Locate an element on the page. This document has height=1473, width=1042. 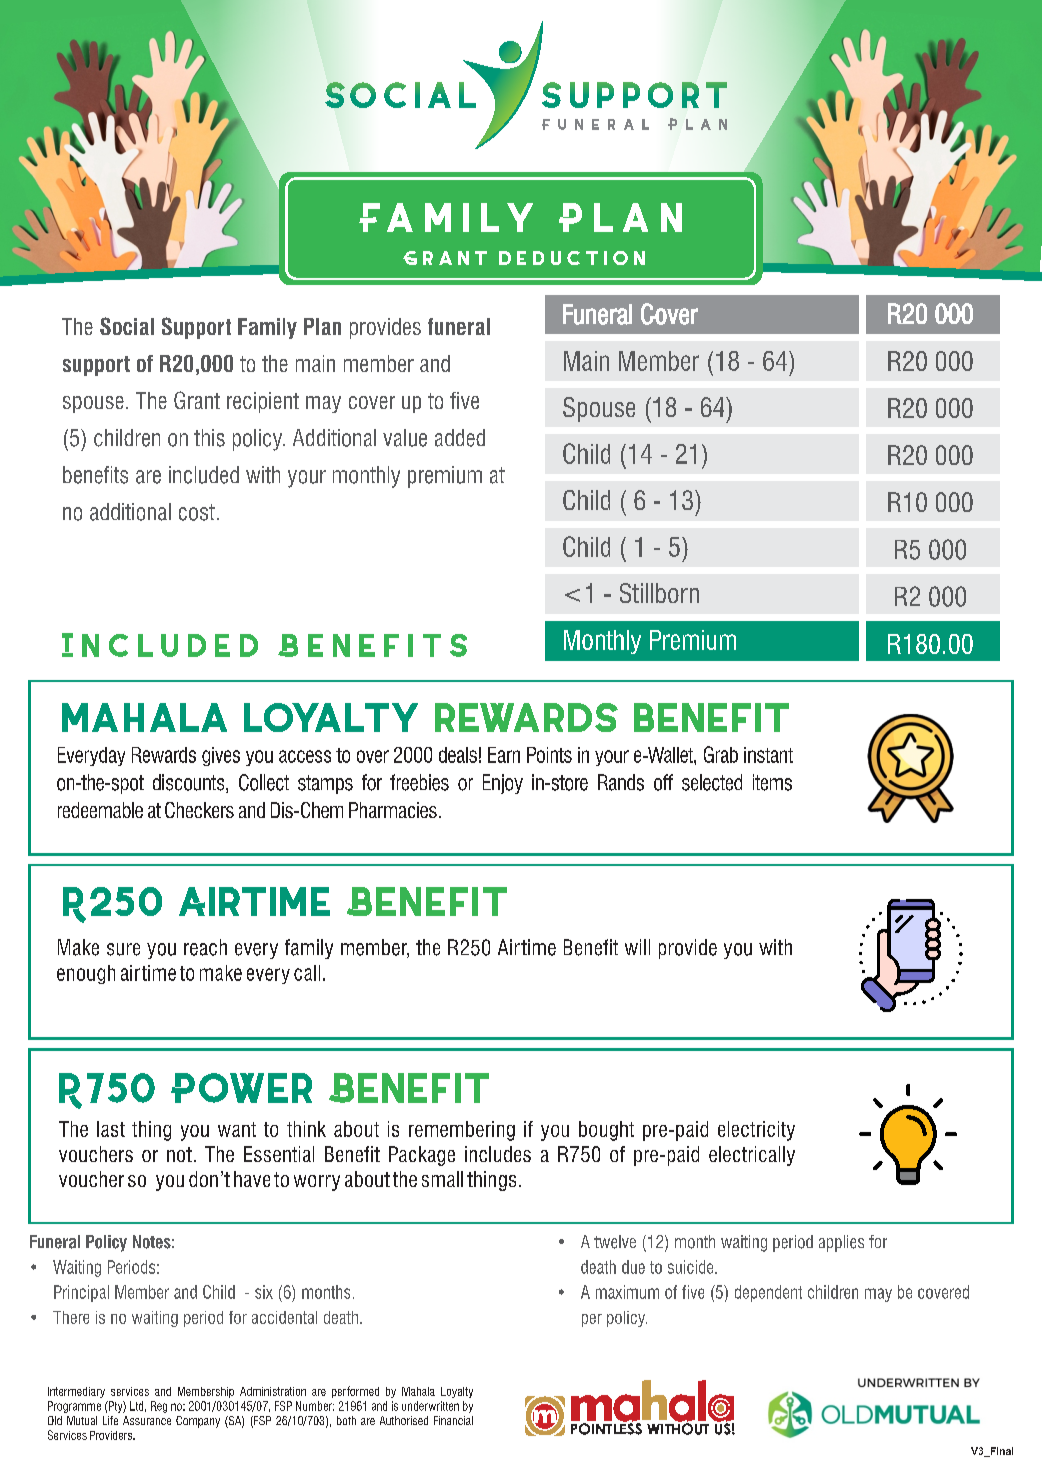
enough is located at coordinates (86, 974).
